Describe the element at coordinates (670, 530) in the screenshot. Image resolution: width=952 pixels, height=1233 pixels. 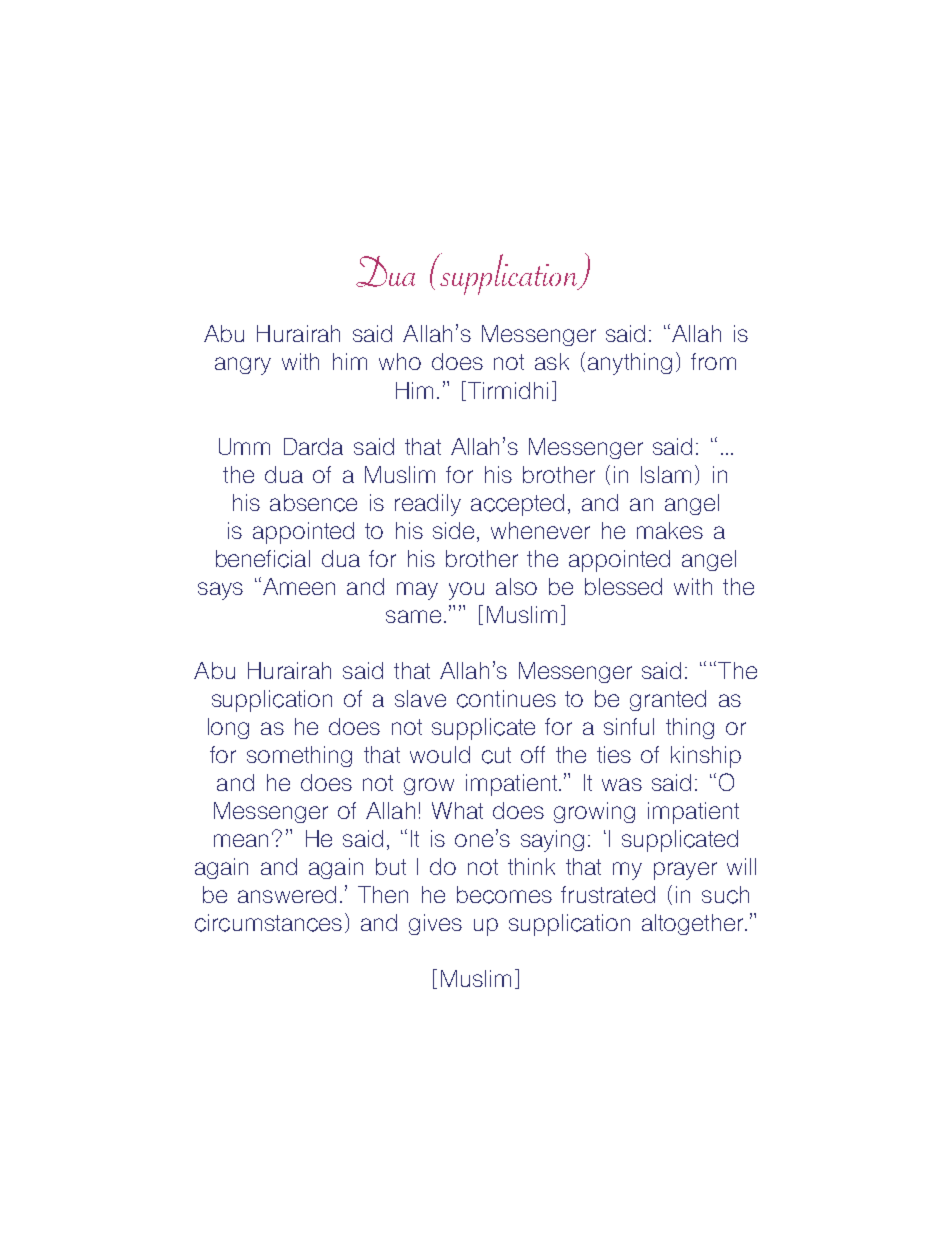
I see `makes` at that location.
